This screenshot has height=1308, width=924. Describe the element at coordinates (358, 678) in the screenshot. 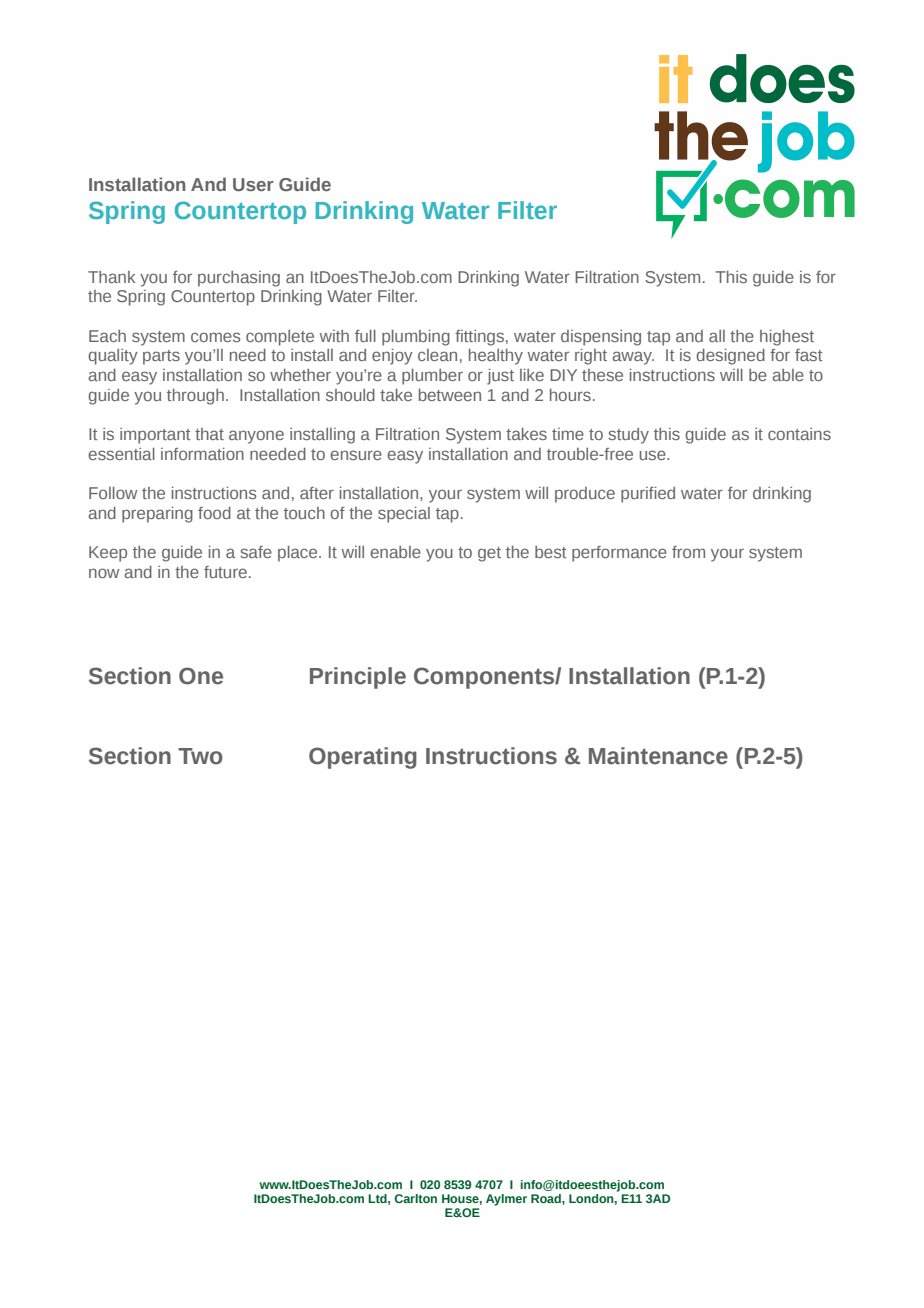

I see `Principle` at that location.
